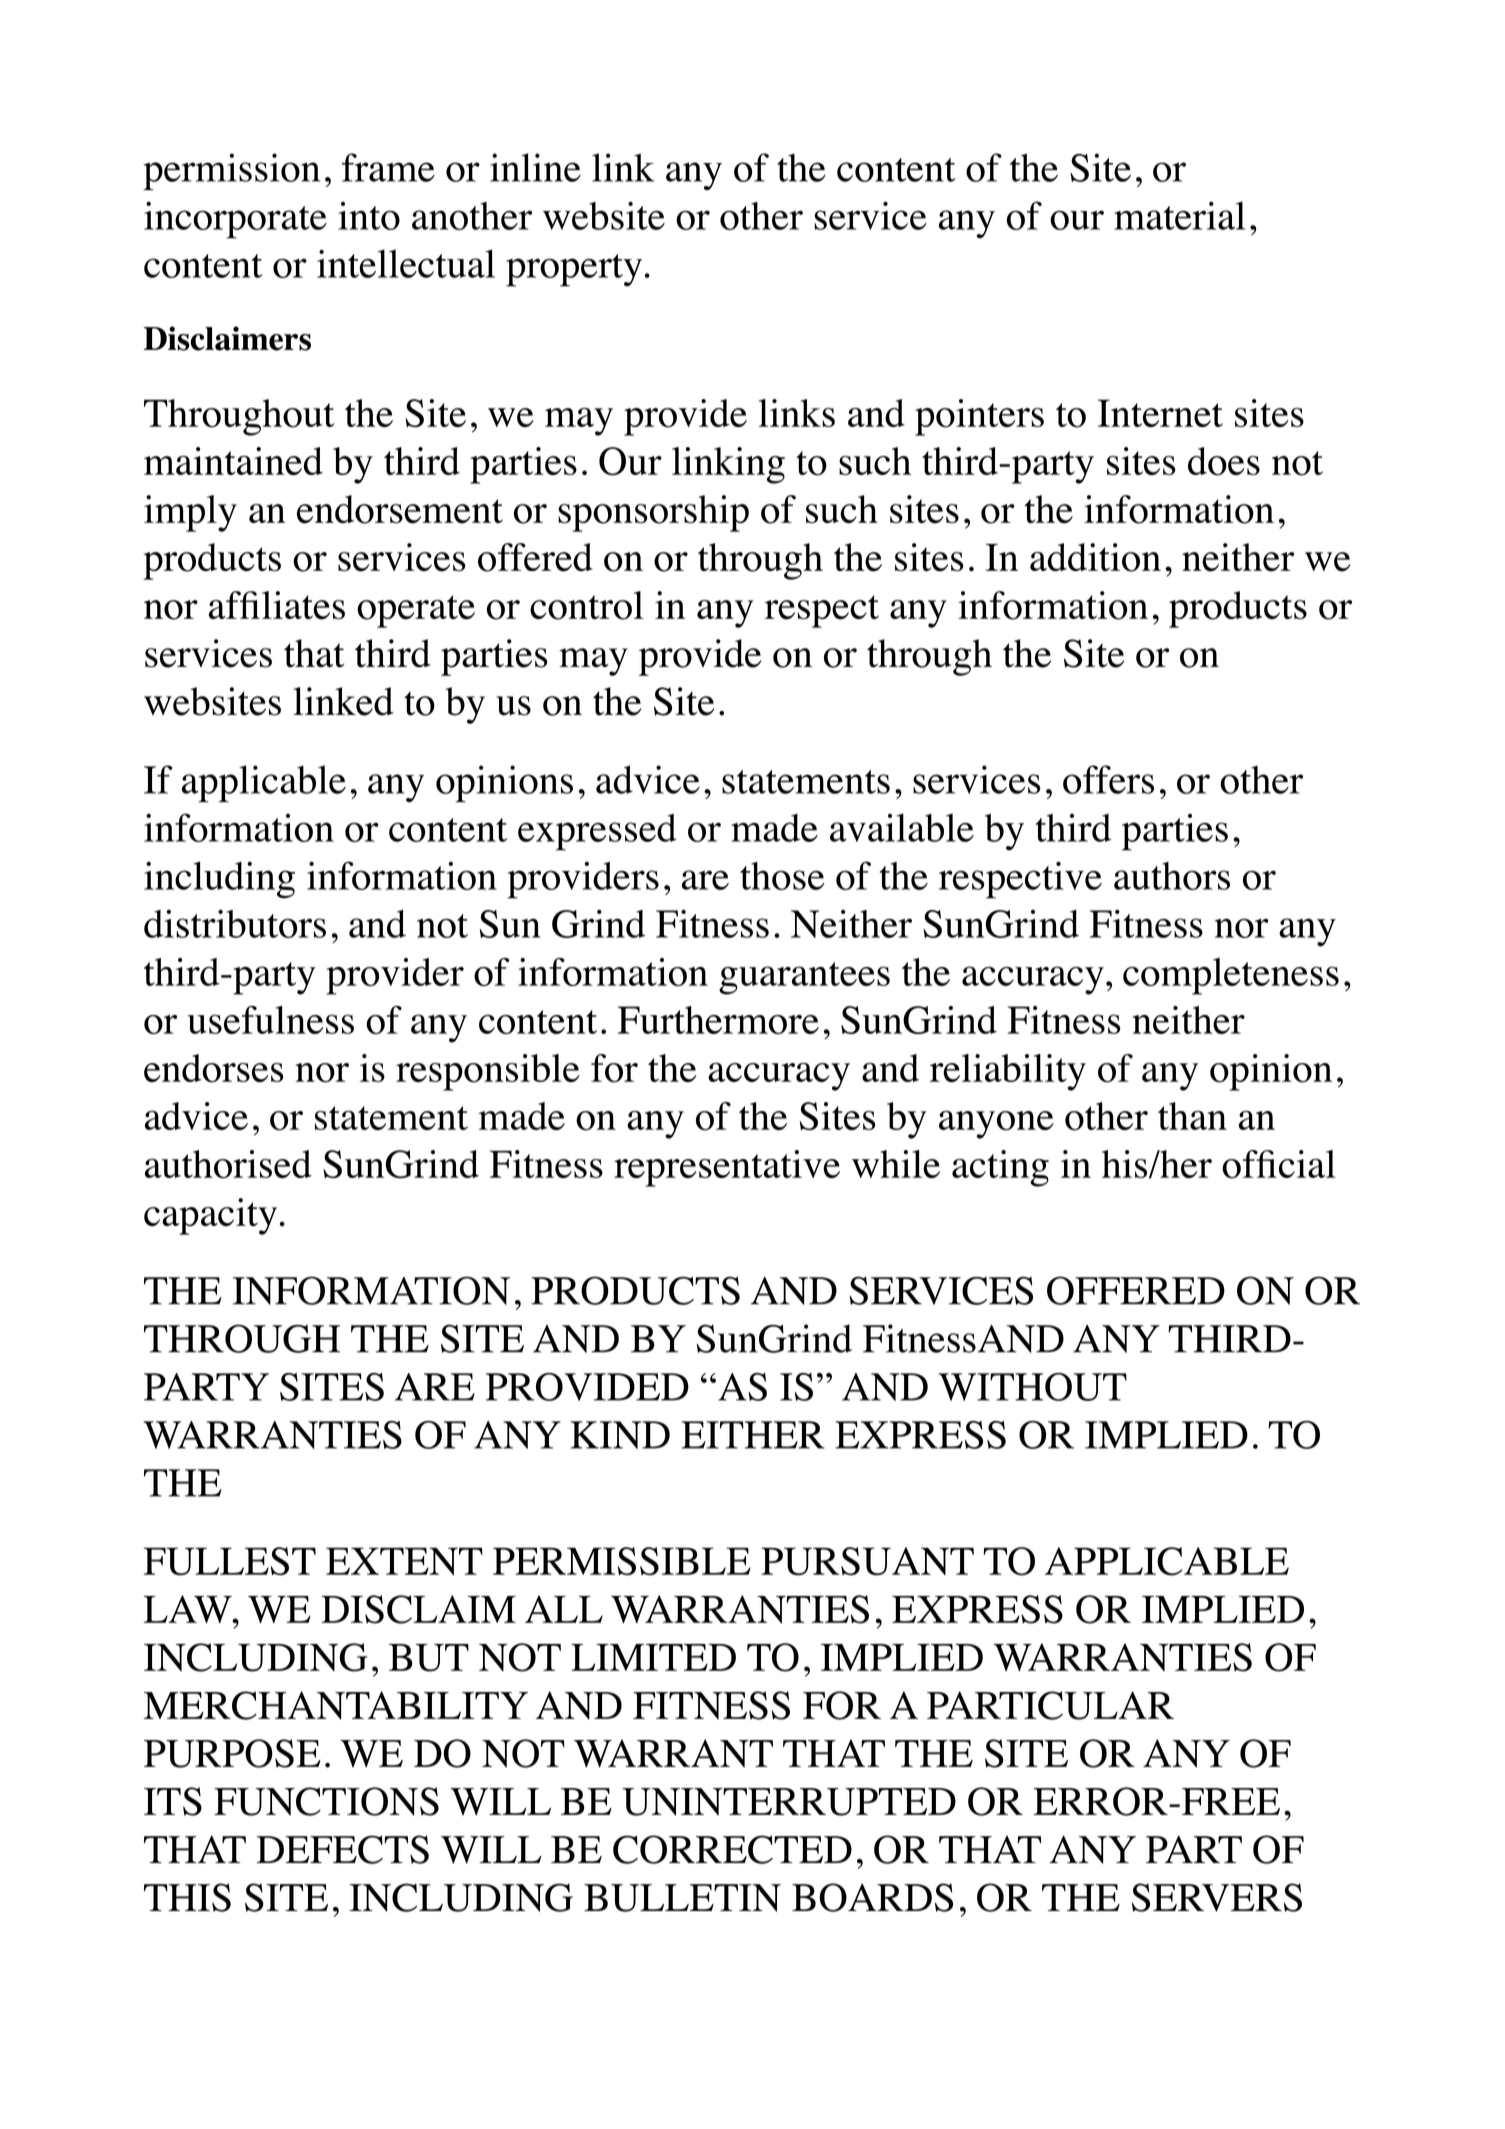 The height and width of the screenshot is (2129, 1505). What do you see at coordinates (277, 605) in the screenshot?
I see `affiliates` at bounding box center [277, 605].
